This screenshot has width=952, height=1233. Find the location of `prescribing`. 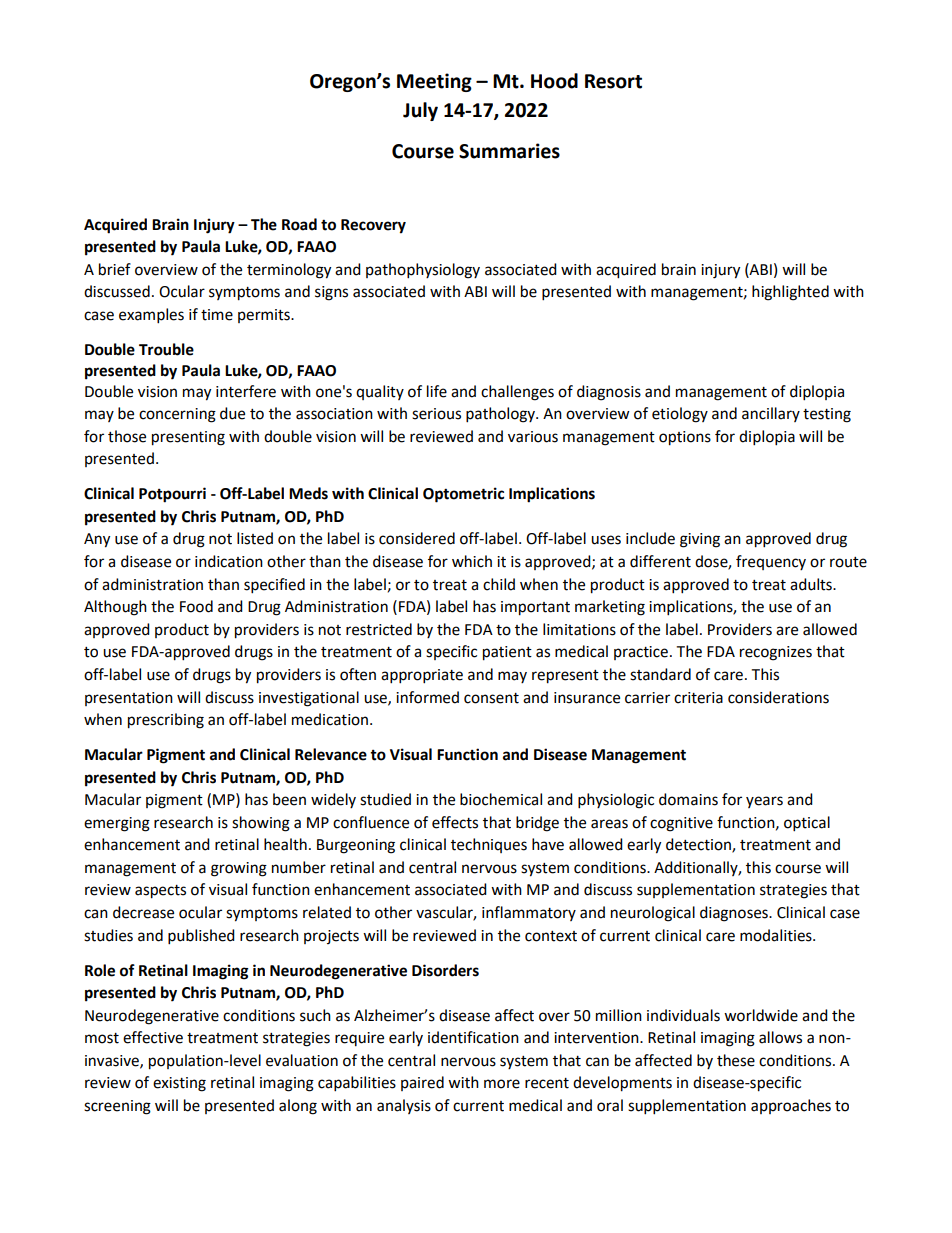

prescribing is located at coordinates (166, 721).
